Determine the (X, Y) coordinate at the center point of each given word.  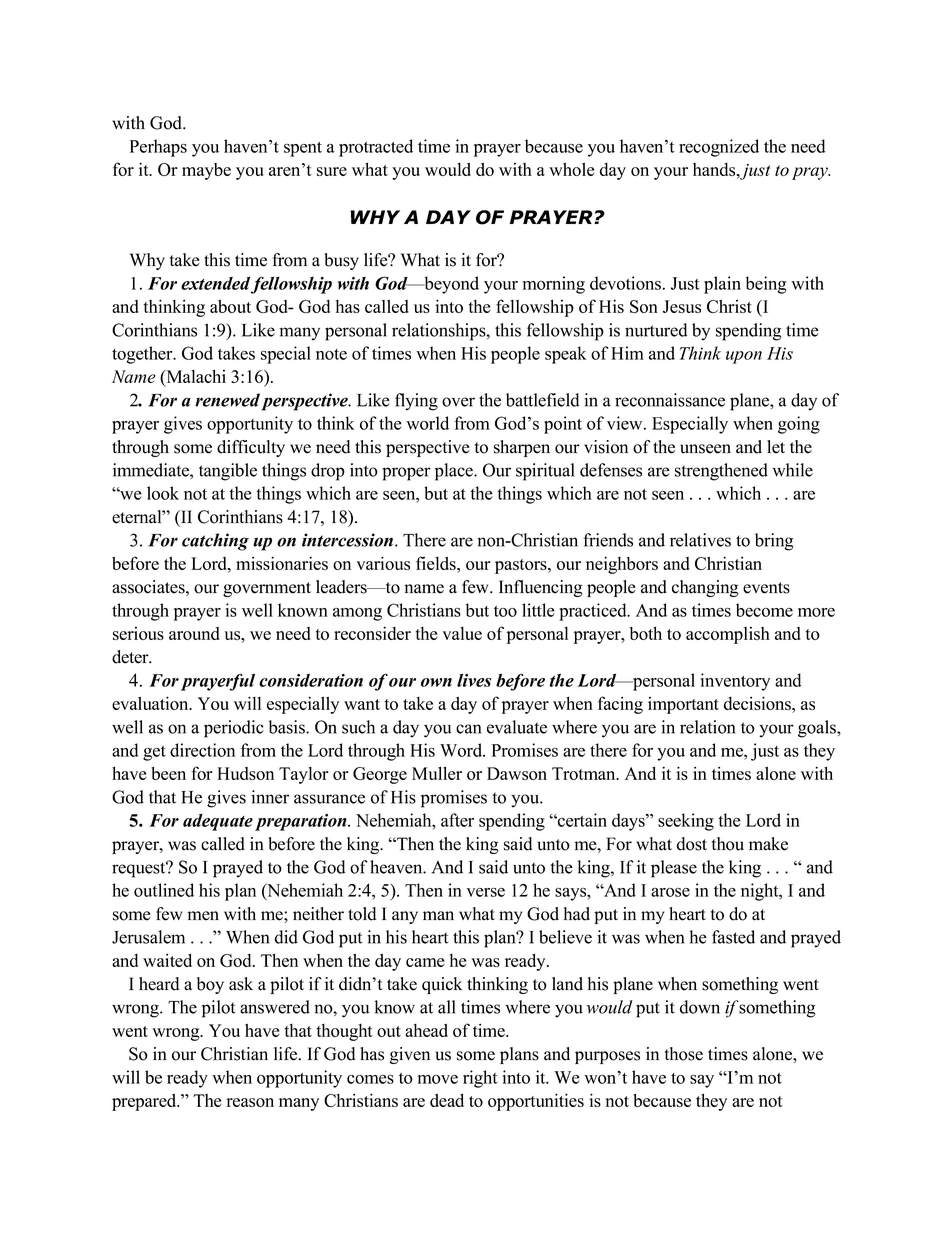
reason (250, 1102)
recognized (719, 148)
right (480, 1079)
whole (571, 169)
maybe (206, 171)
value (462, 633)
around (194, 633)
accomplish (728, 635)
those (684, 1054)
